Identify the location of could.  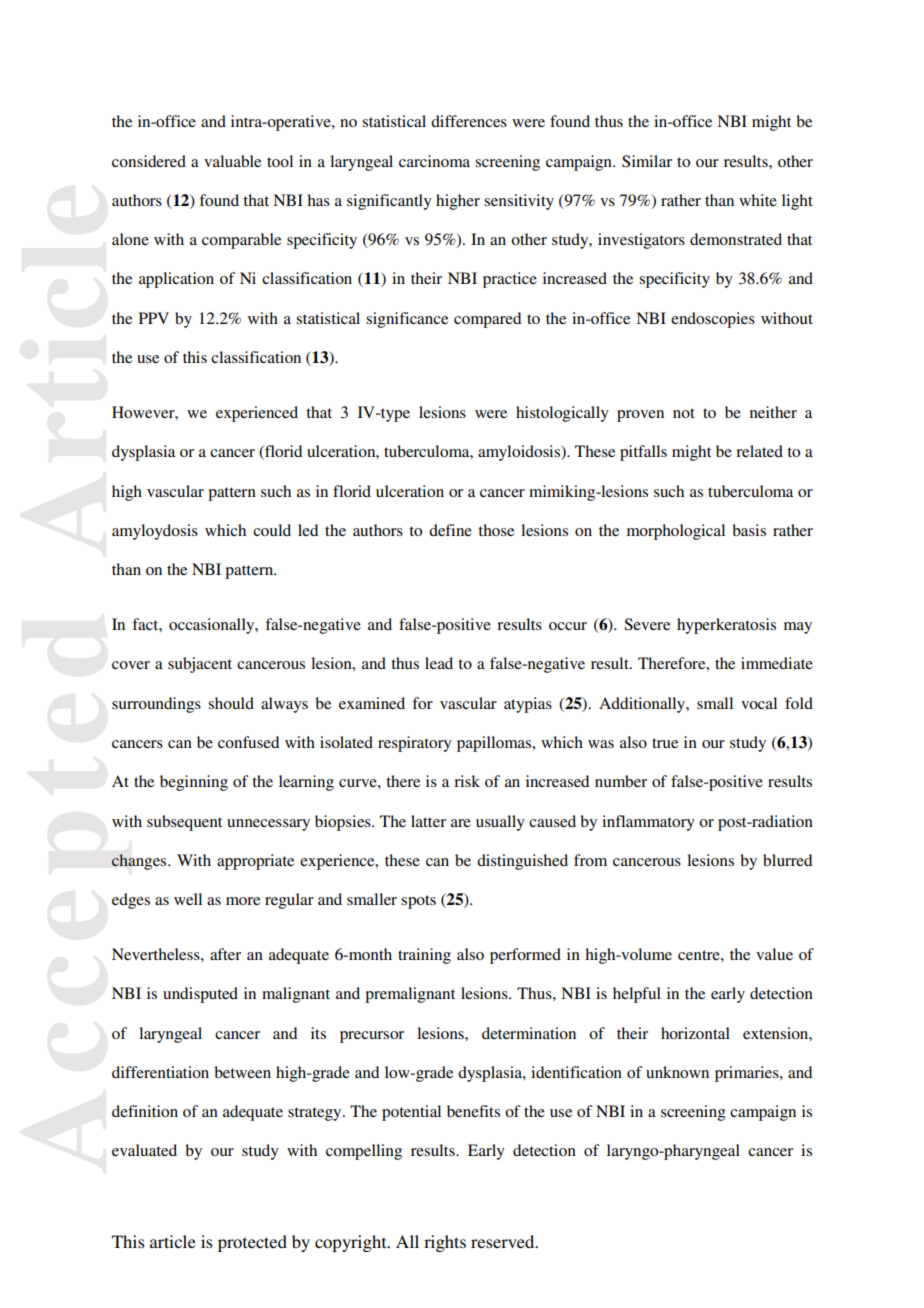
(272, 530).
